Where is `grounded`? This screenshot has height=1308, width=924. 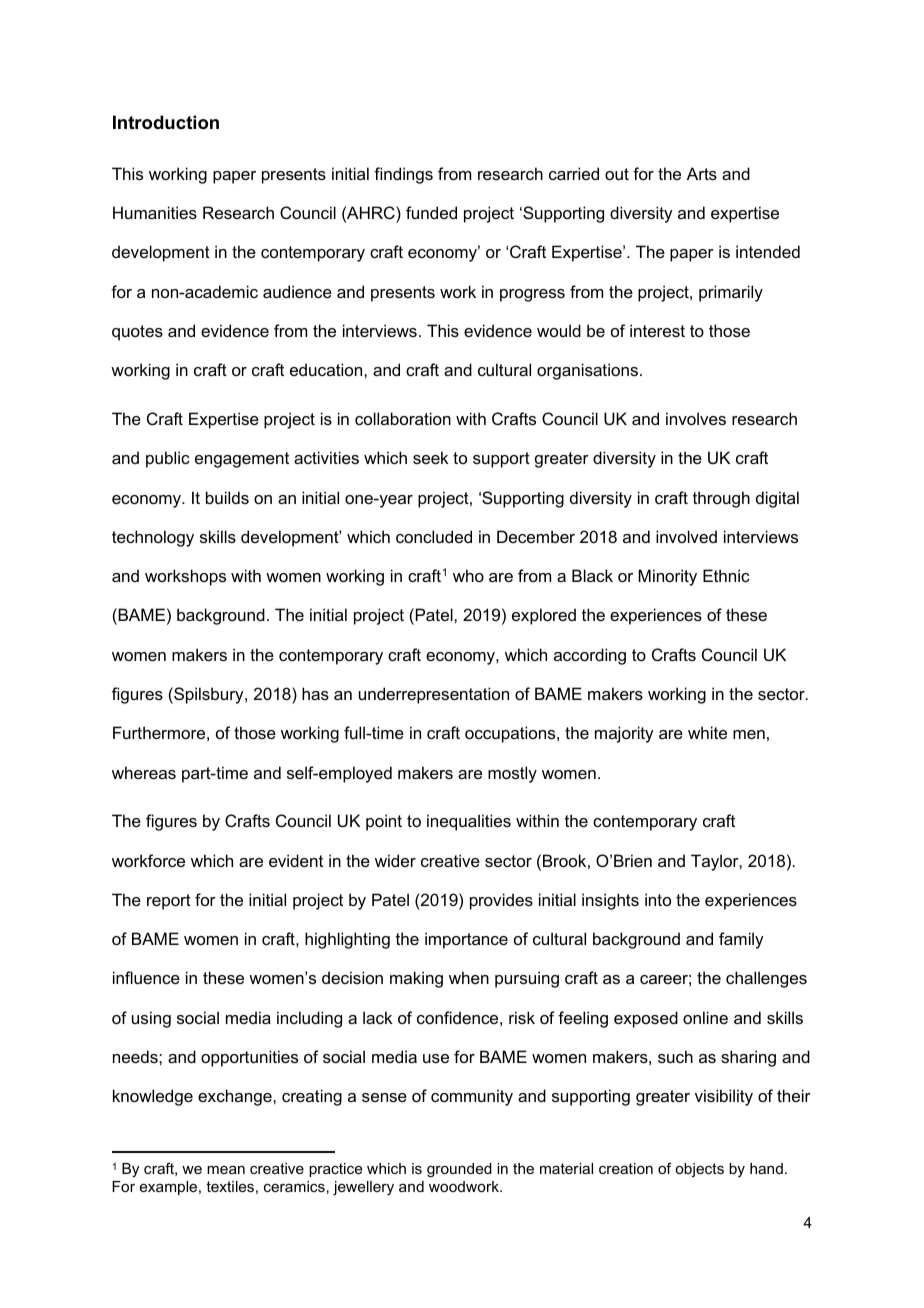 grounded is located at coordinates (459, 1170).
